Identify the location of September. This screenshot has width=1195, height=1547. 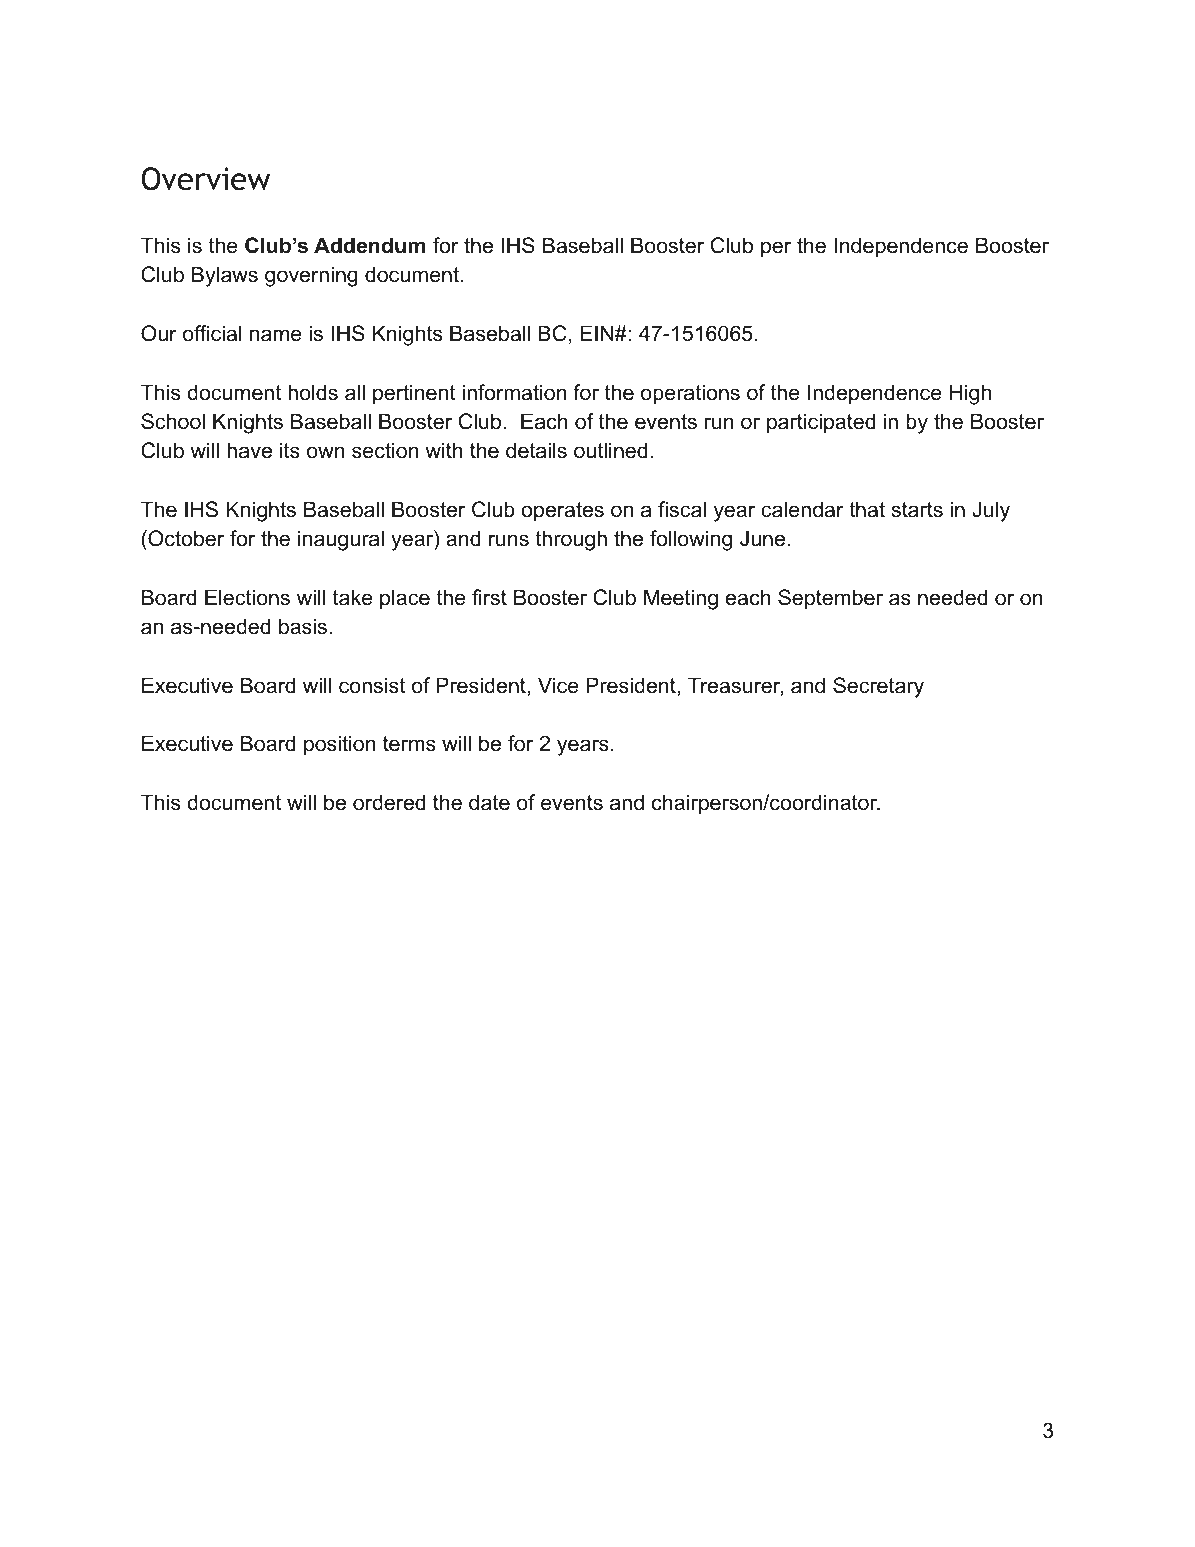
(830, 599).
